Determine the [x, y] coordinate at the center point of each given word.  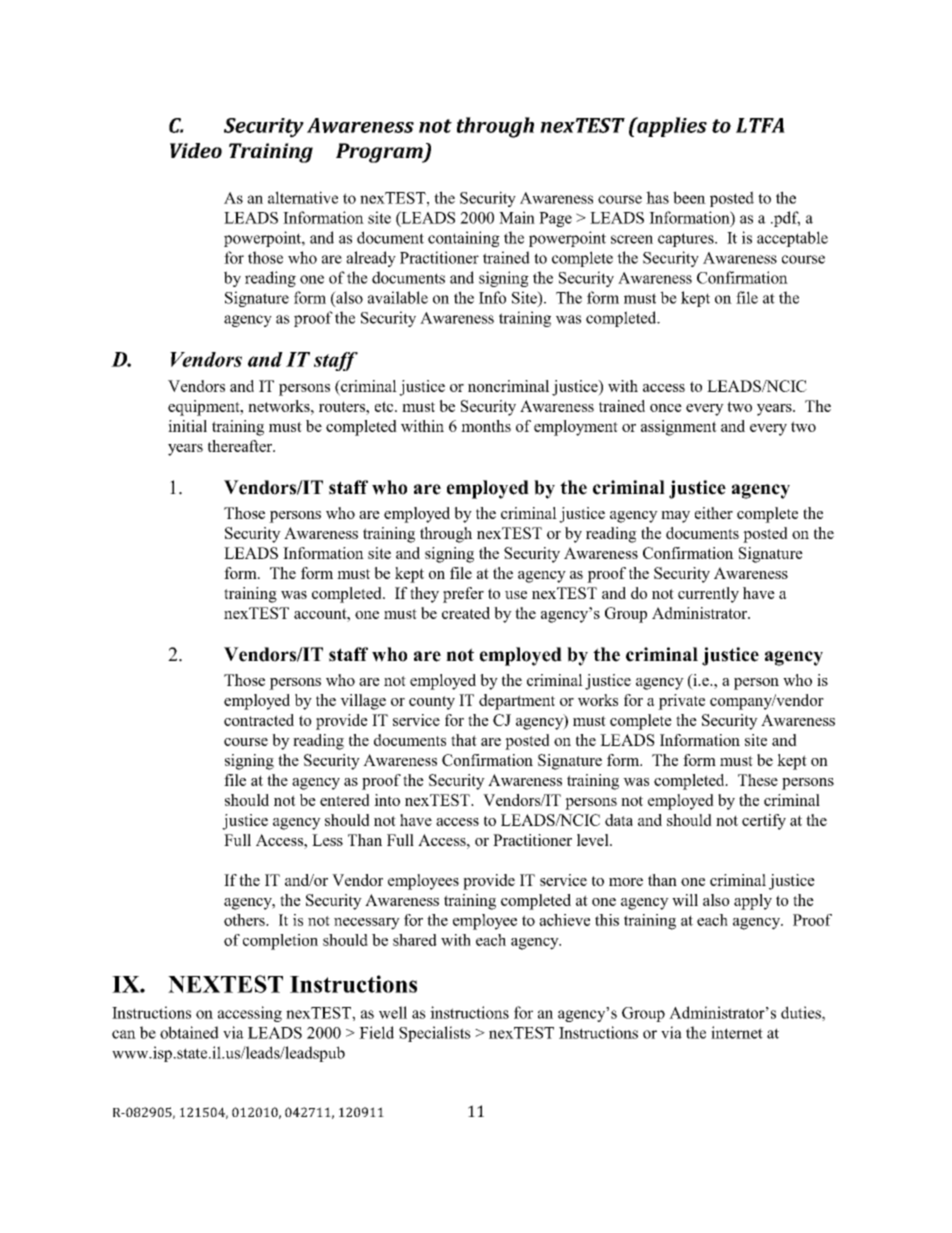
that [464, 740]
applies [671, 127]
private [681, 702]
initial [187, 426]
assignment [679, 428]
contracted [259, 720]
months [486, 426]
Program [380, 153]
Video [196, 150]
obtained [189, 1032]
